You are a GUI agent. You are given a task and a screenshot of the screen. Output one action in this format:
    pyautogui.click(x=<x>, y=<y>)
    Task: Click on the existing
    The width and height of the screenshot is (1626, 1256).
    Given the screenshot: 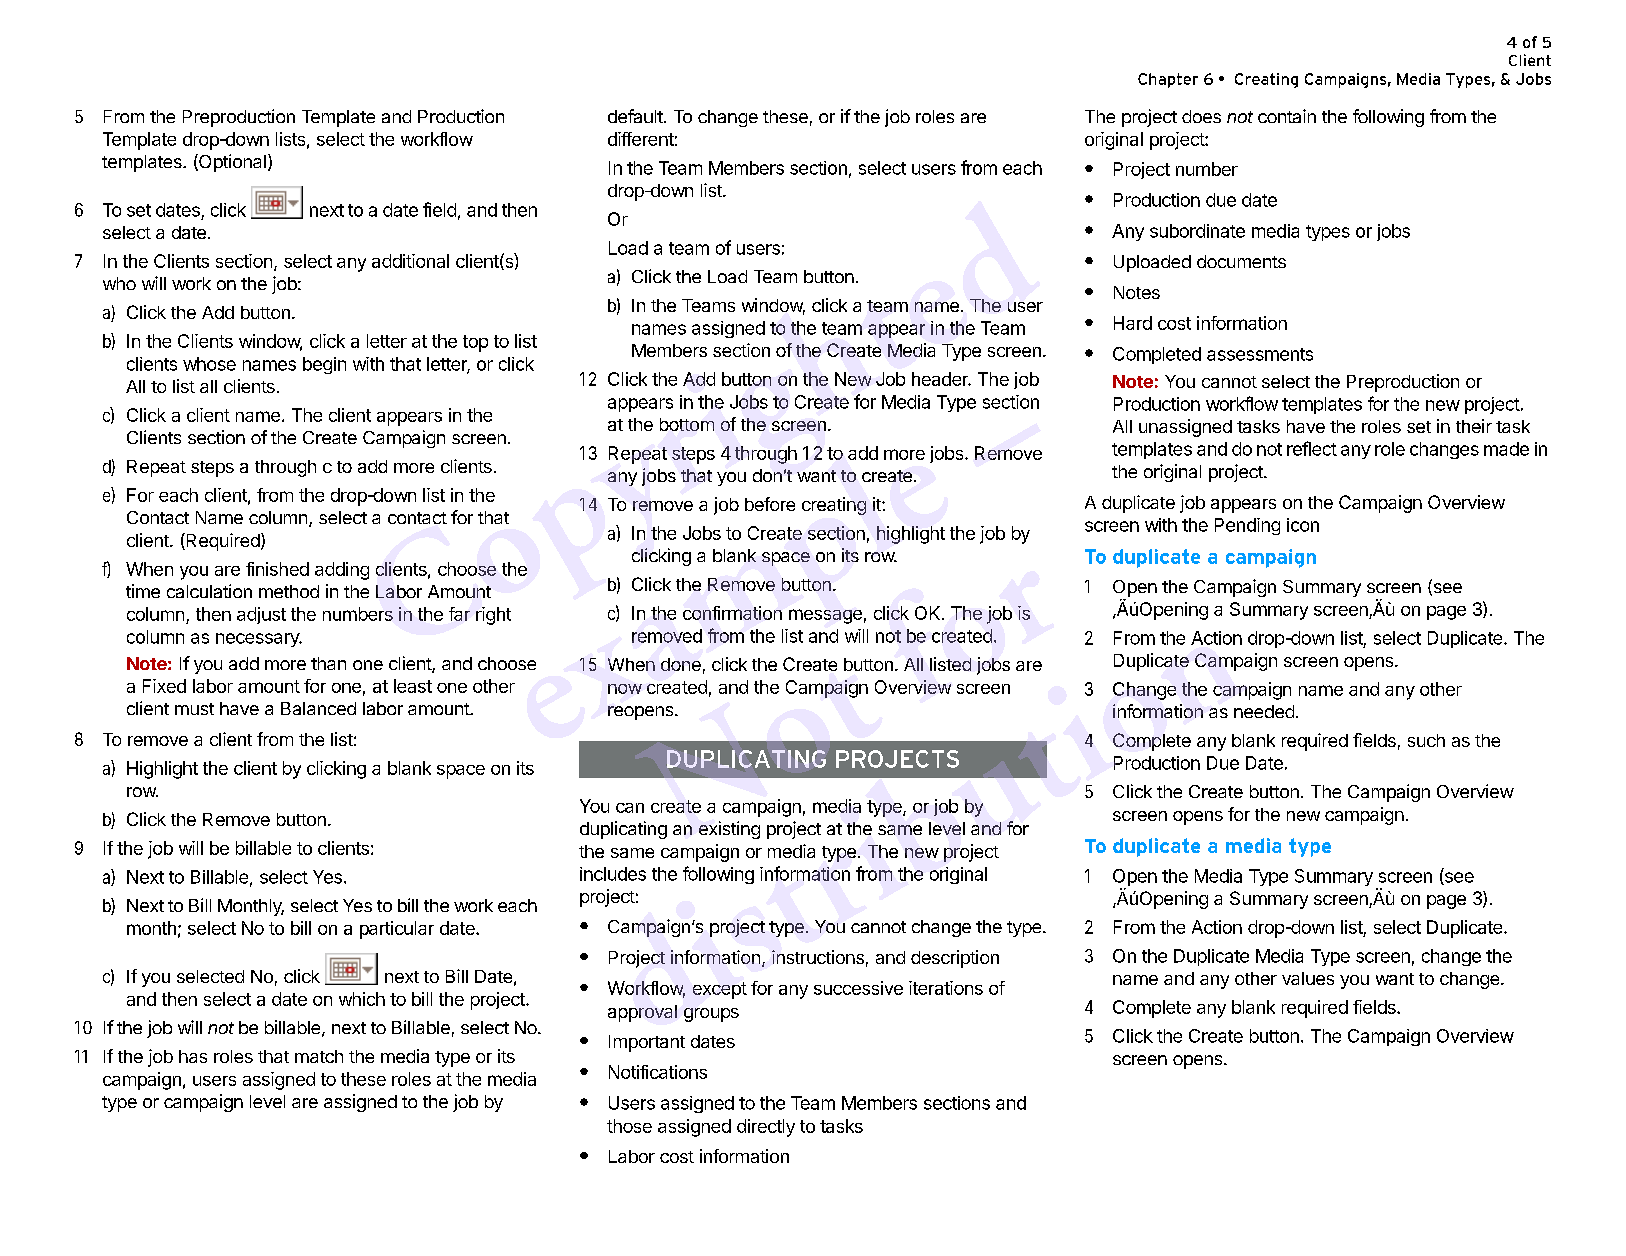 What is the action you would take?
    pyautogui.click(x=729, y=830)
